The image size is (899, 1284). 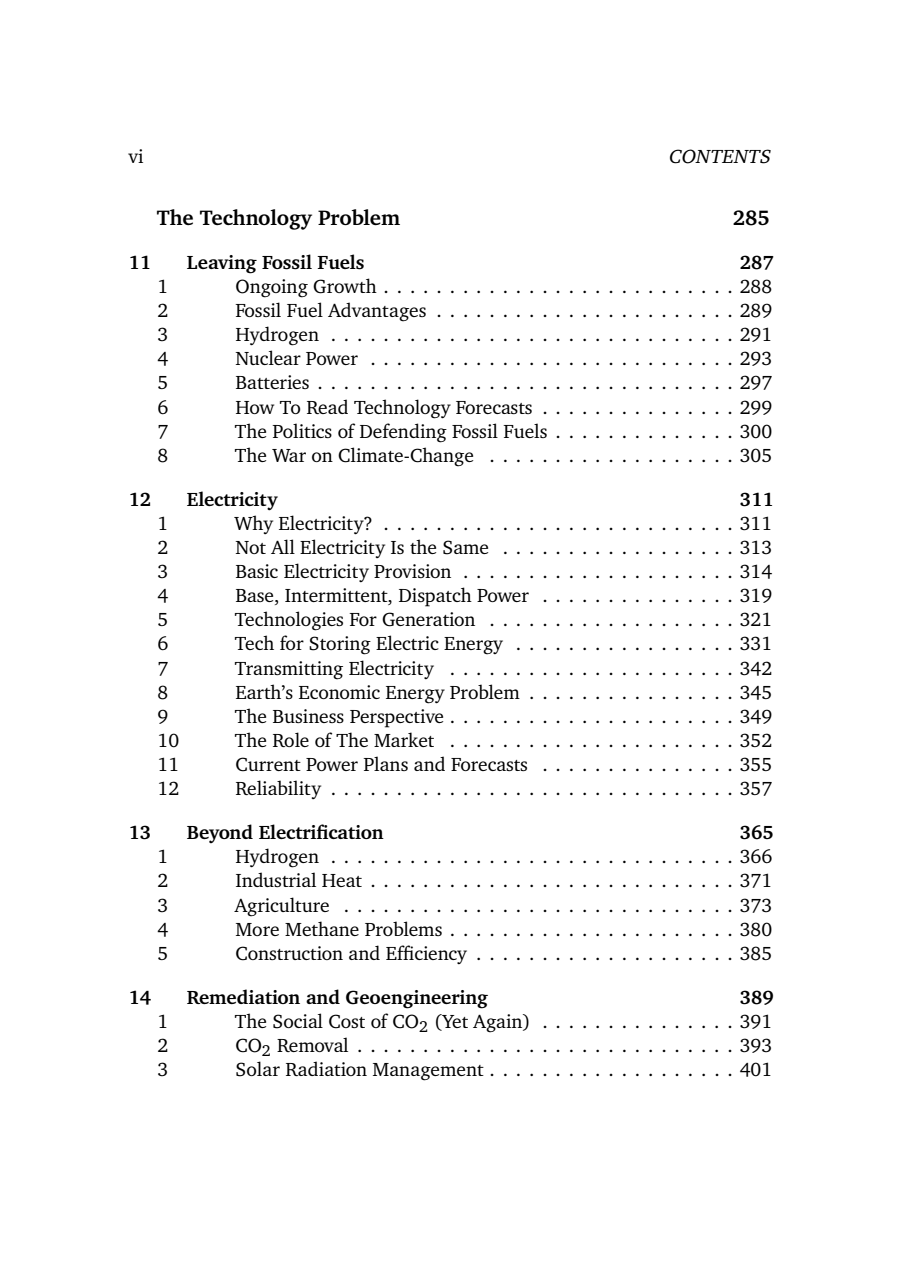 What do you see at coordinates (345, 286) in the document?
I see `Growth` at bounding box center [345, 286].
